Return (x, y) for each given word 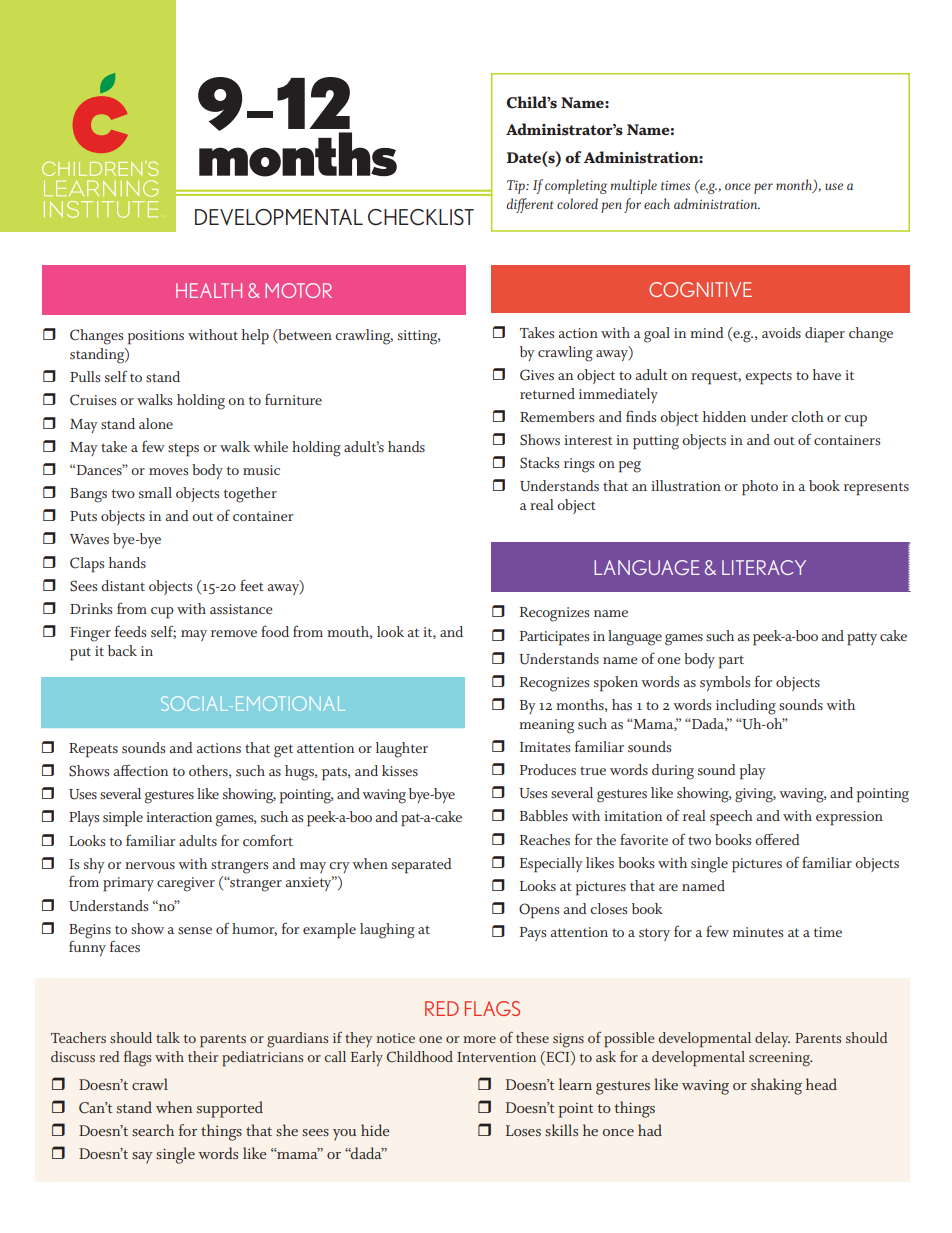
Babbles (544, 815)
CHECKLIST (421, 217)
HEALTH (209, 290)
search (153, 1130)
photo (760, 488)
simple (123, 819)
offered (777, 839)
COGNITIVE (700, 289)
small (155, 492)
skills (561, 1130)
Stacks (539, 463)
